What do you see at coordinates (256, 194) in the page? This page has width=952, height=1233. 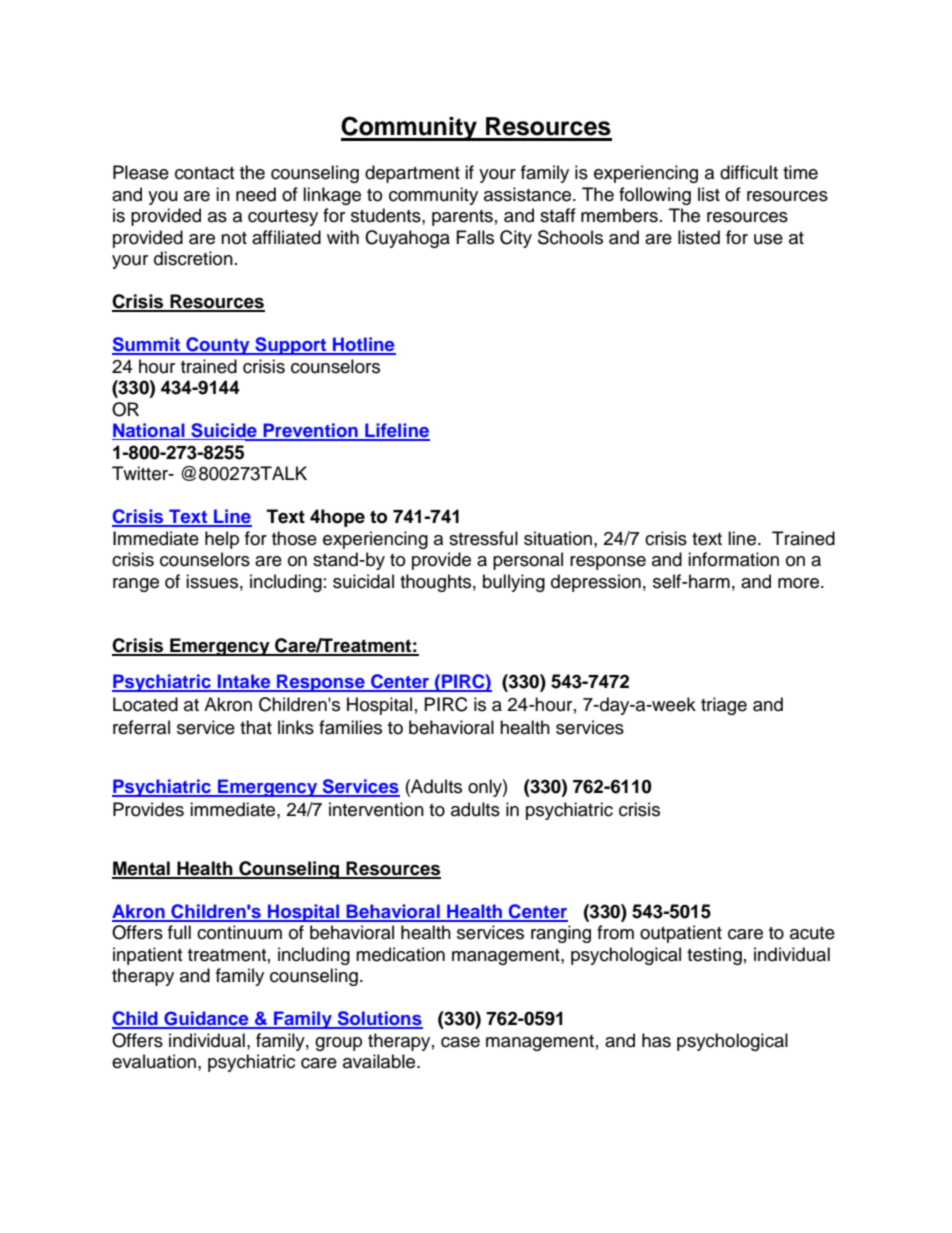 I see `need` at bounding box center [256, 194].
